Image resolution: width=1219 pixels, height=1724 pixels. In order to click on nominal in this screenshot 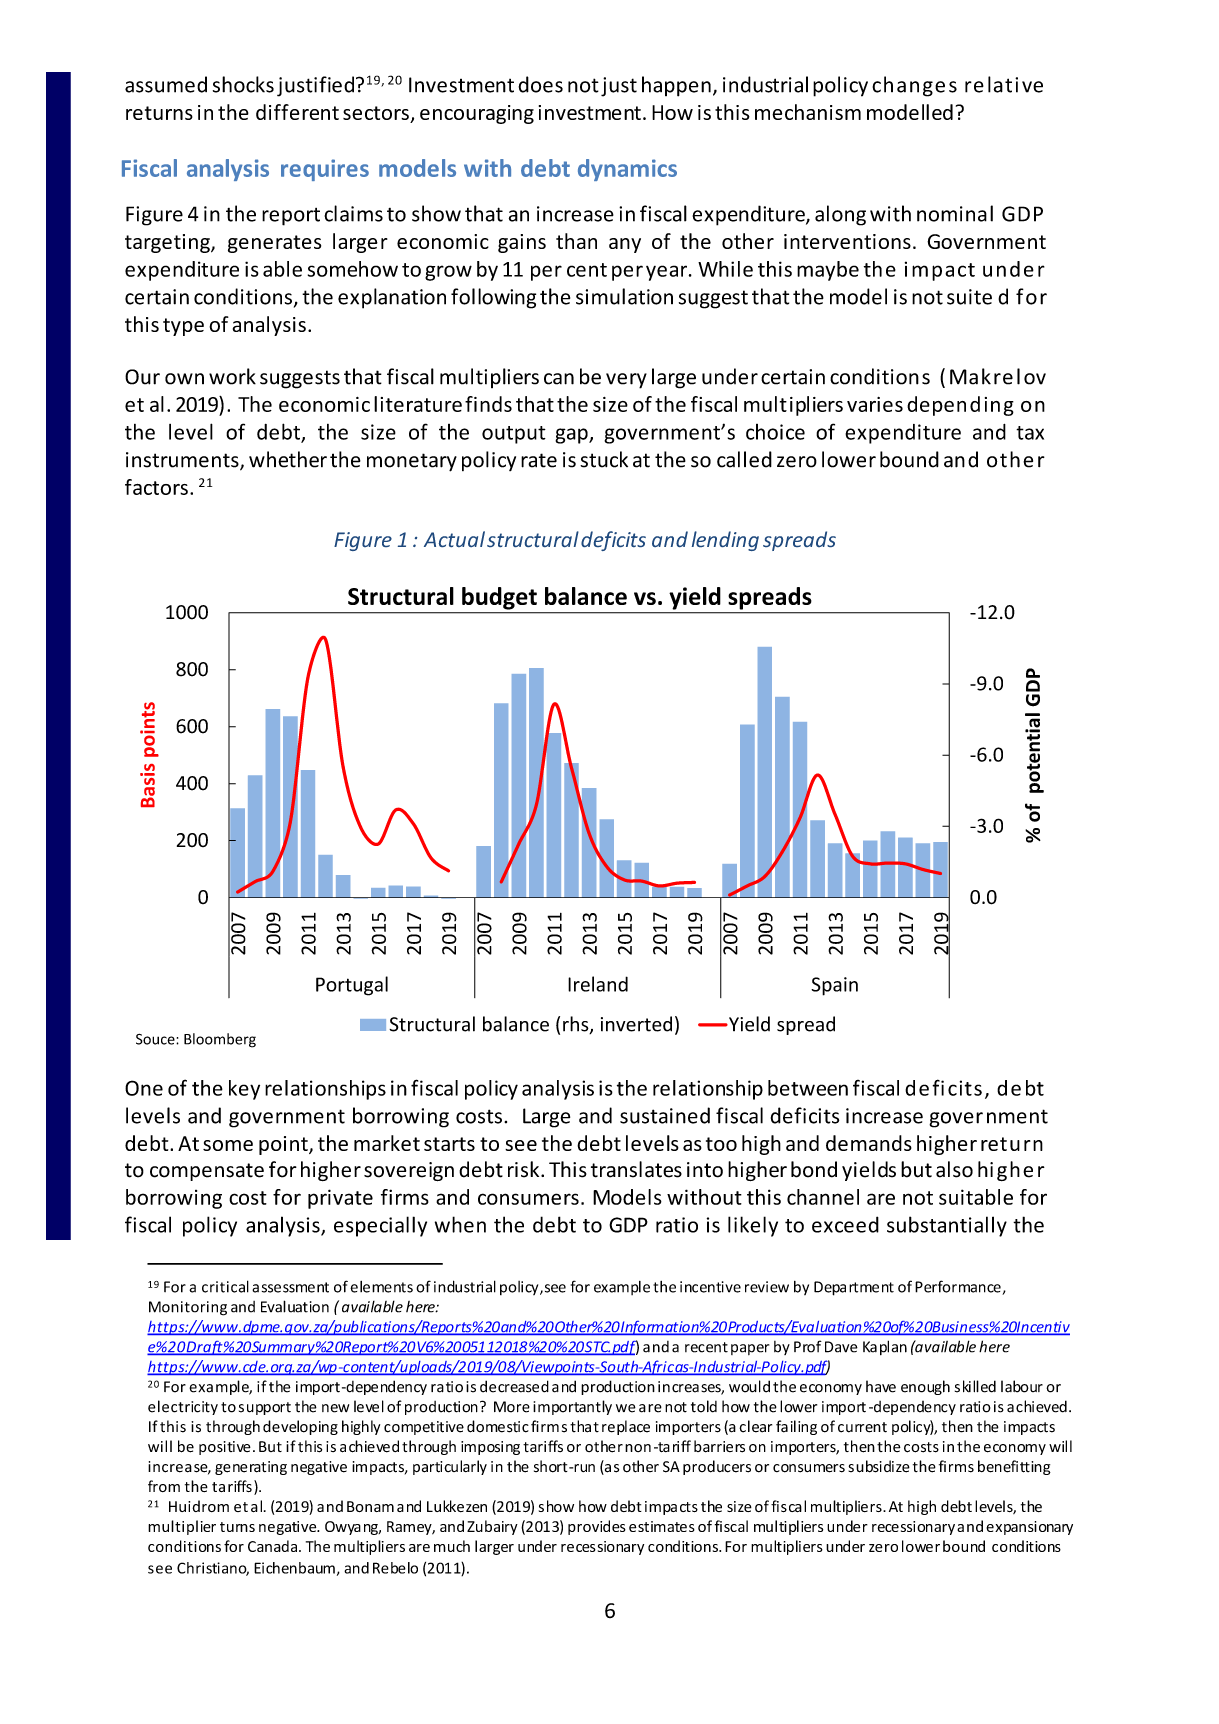, I will do `click(955, 213)`.
